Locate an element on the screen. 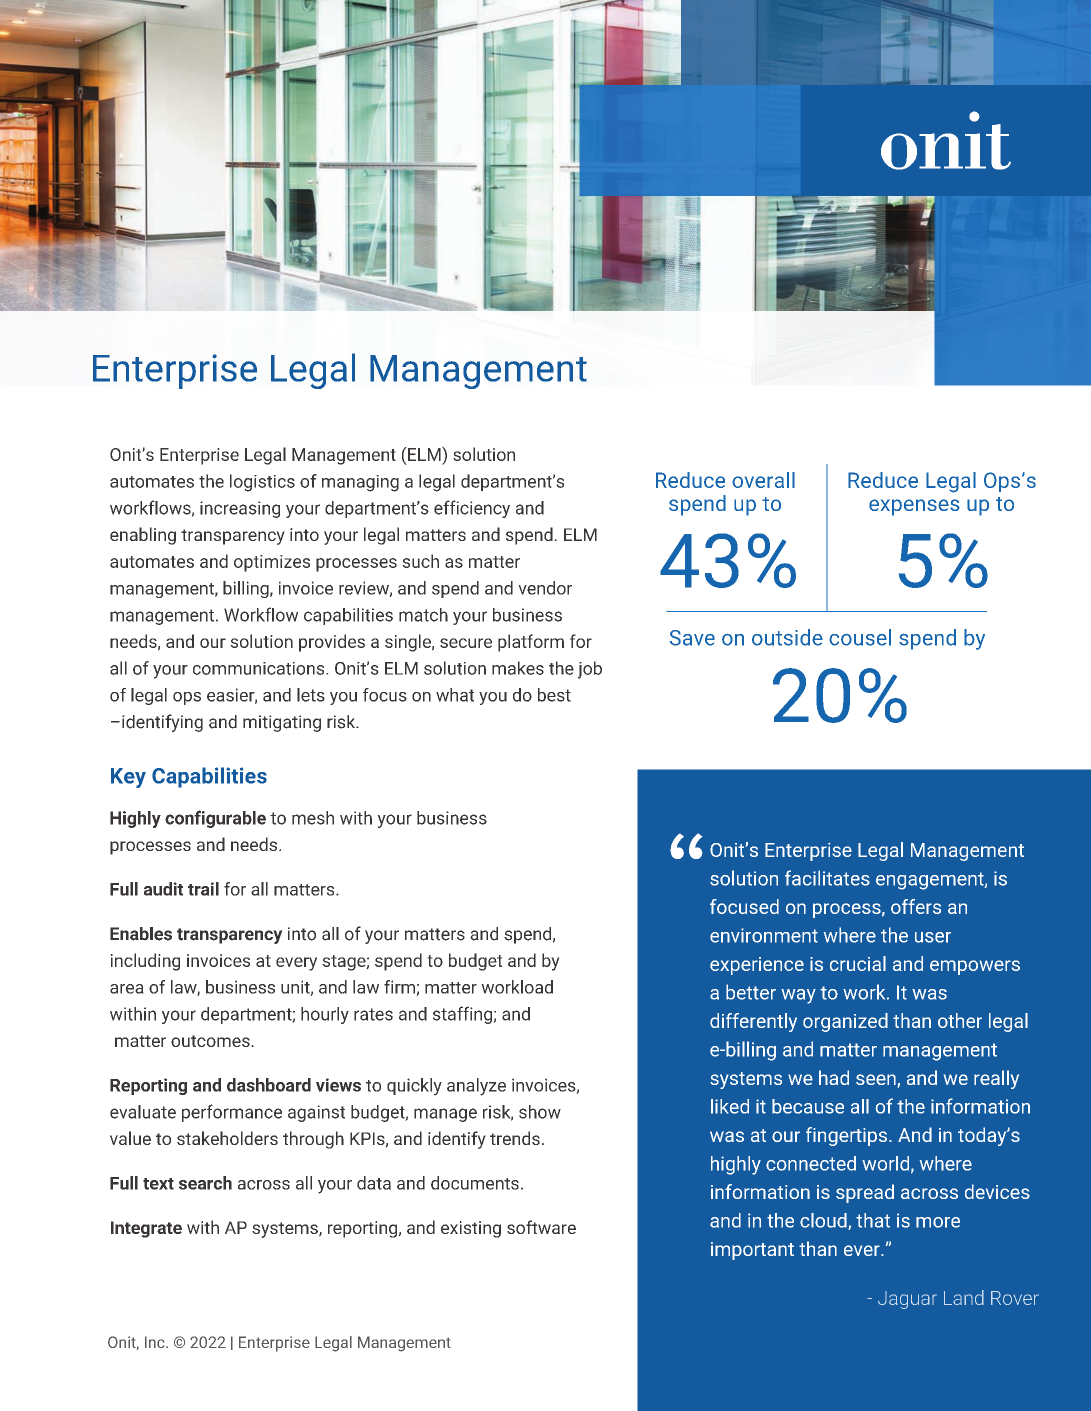  expenses is located at coordinates (914, 507).
